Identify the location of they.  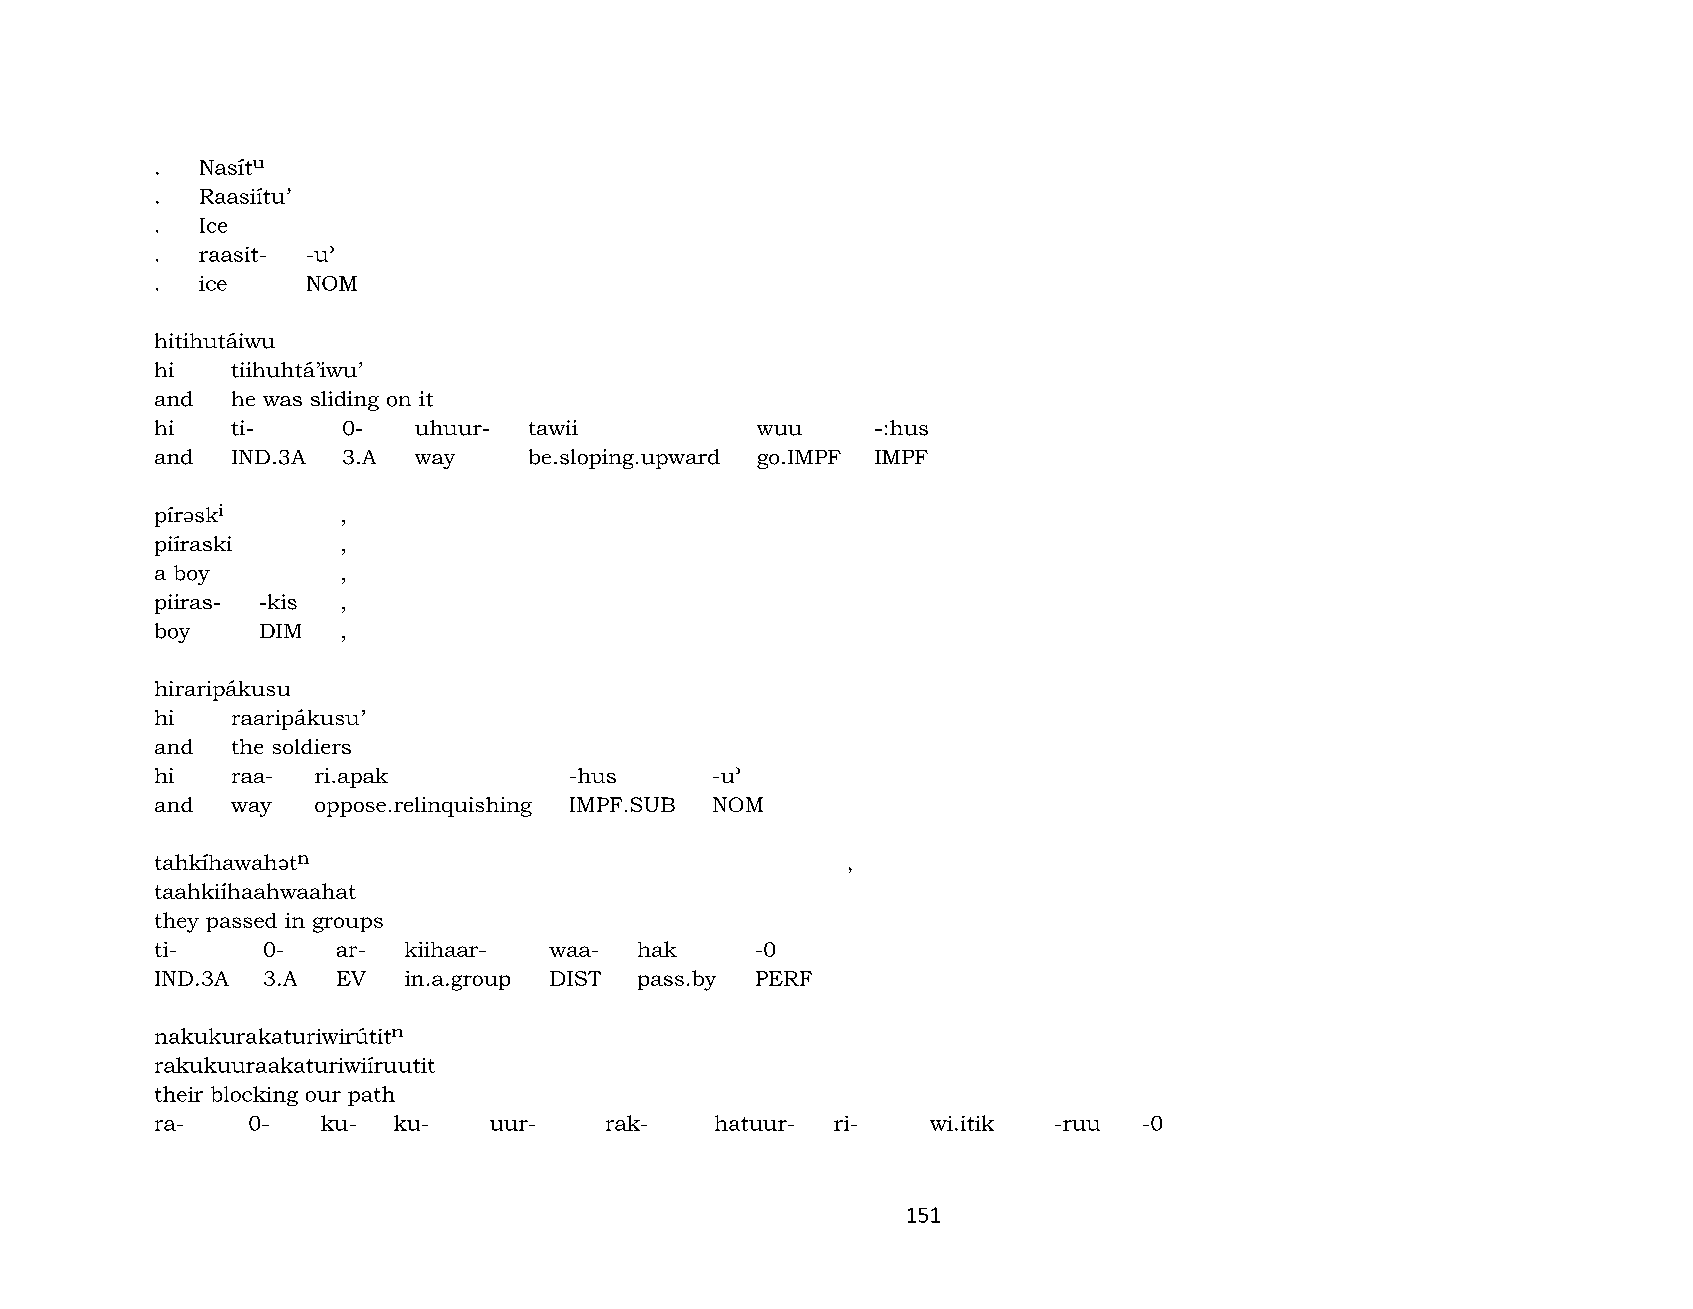
(177, 922).
